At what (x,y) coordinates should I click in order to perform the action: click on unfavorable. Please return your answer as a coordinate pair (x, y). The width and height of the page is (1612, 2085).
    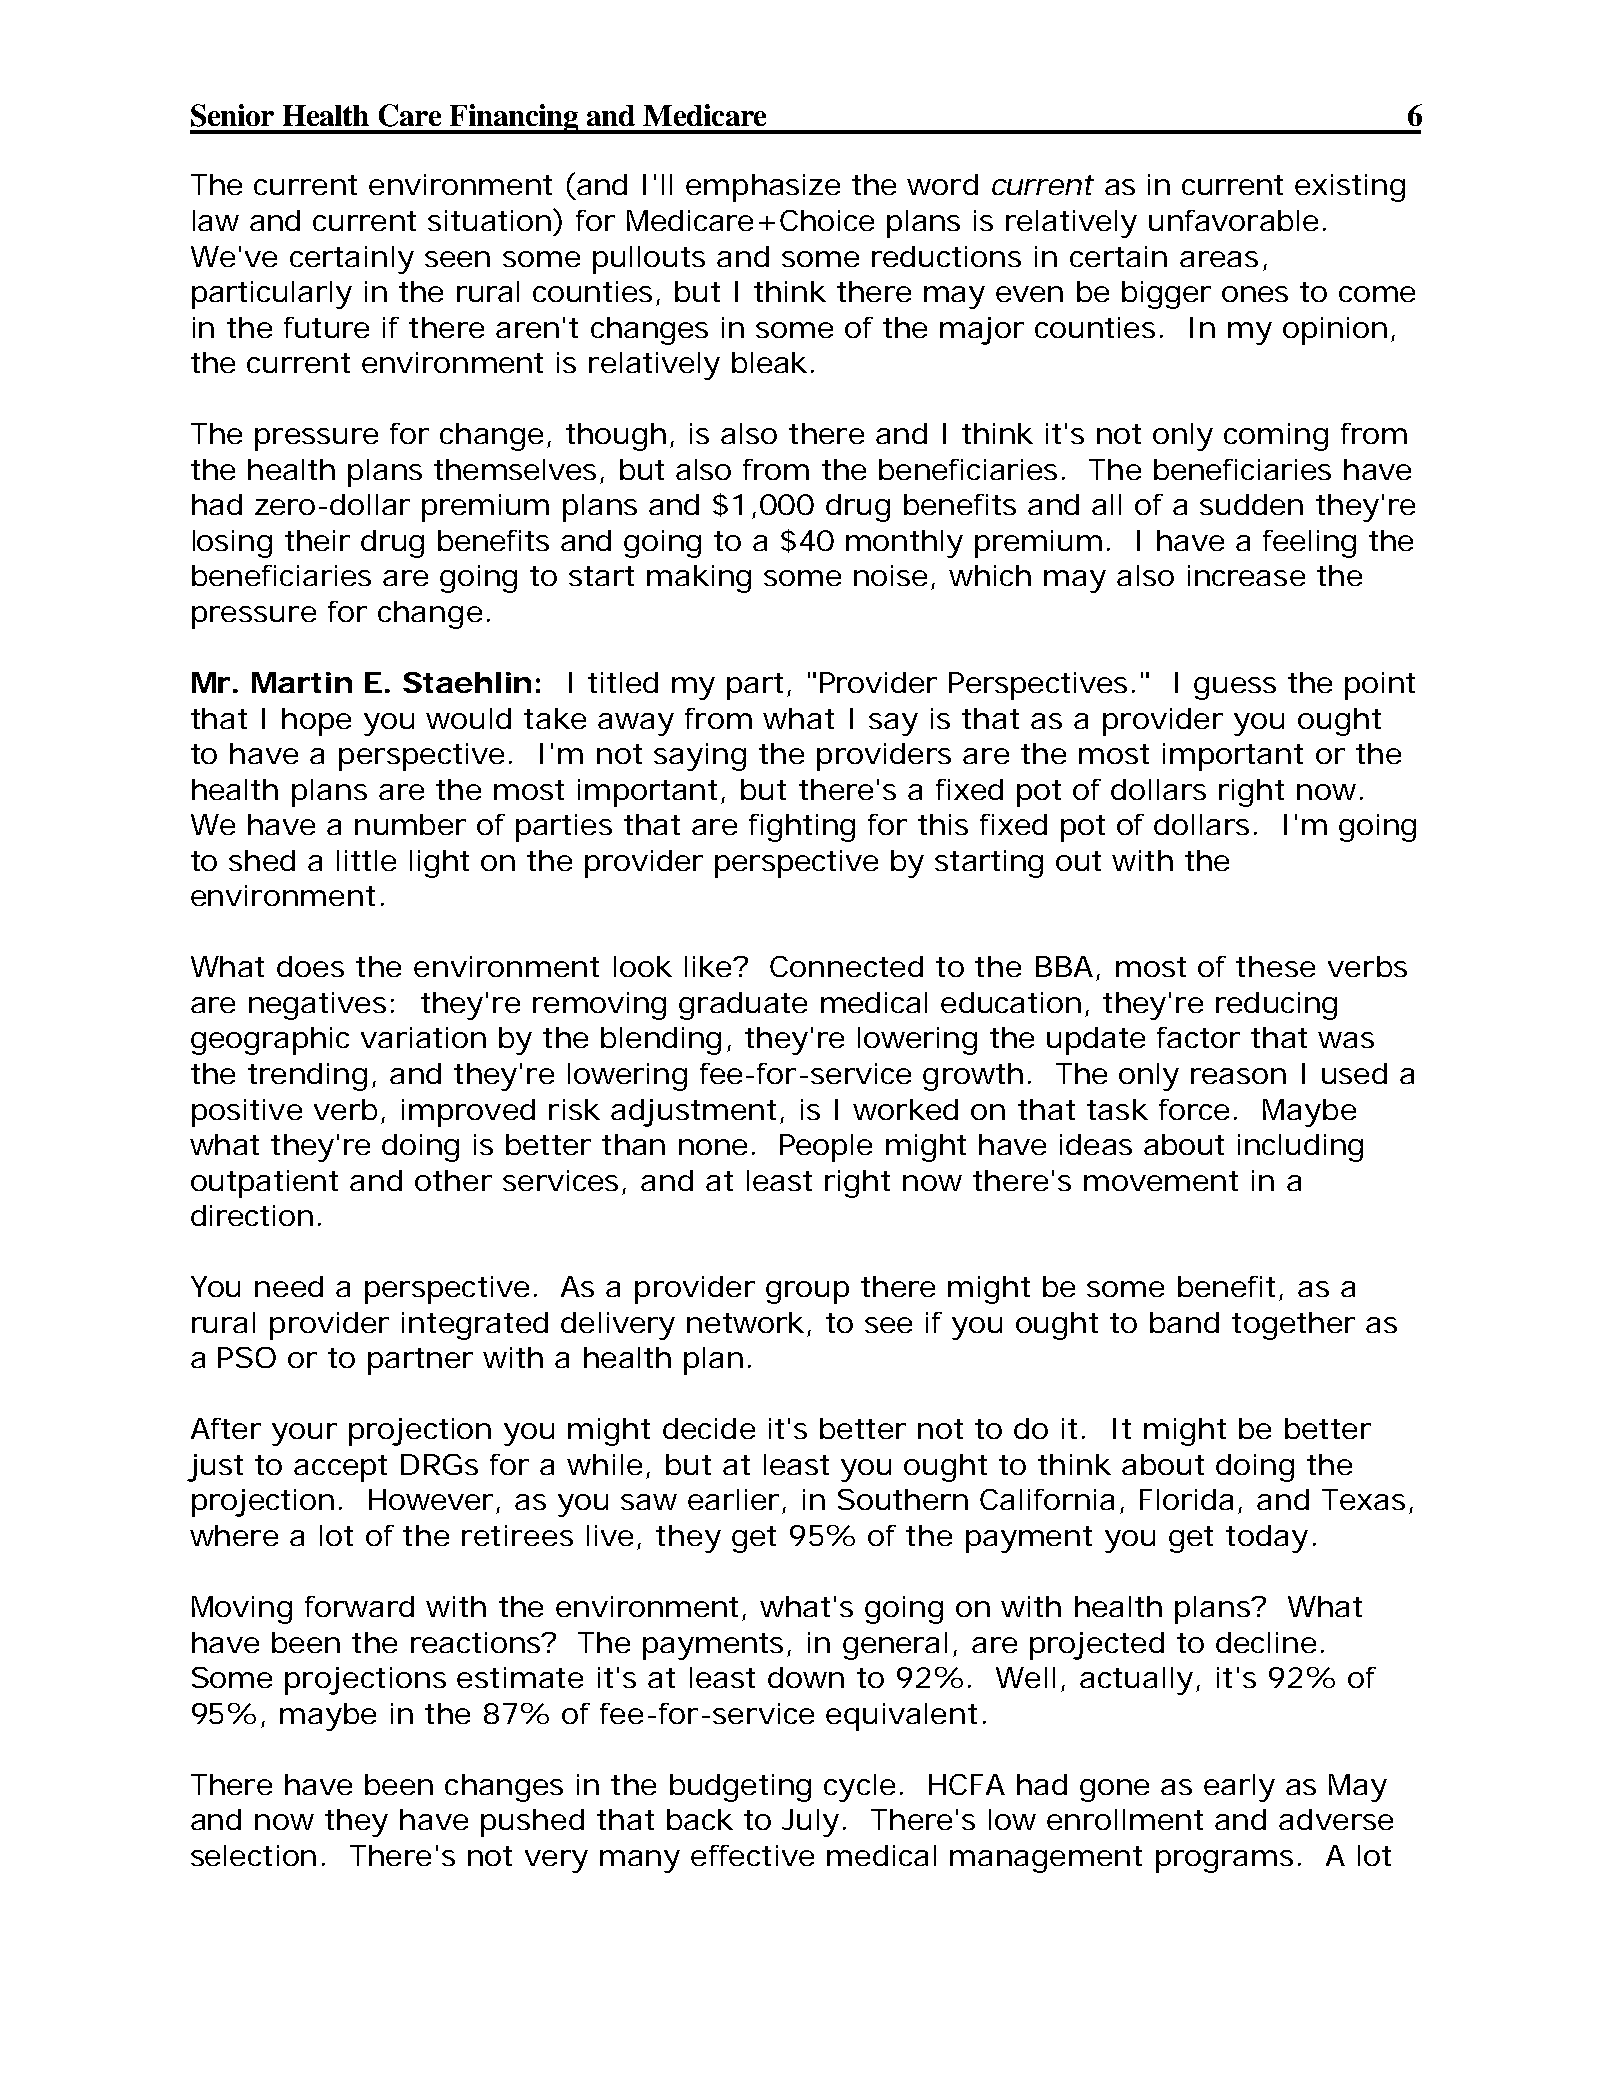
    Looking at the image, I should click on (1233, 220).
